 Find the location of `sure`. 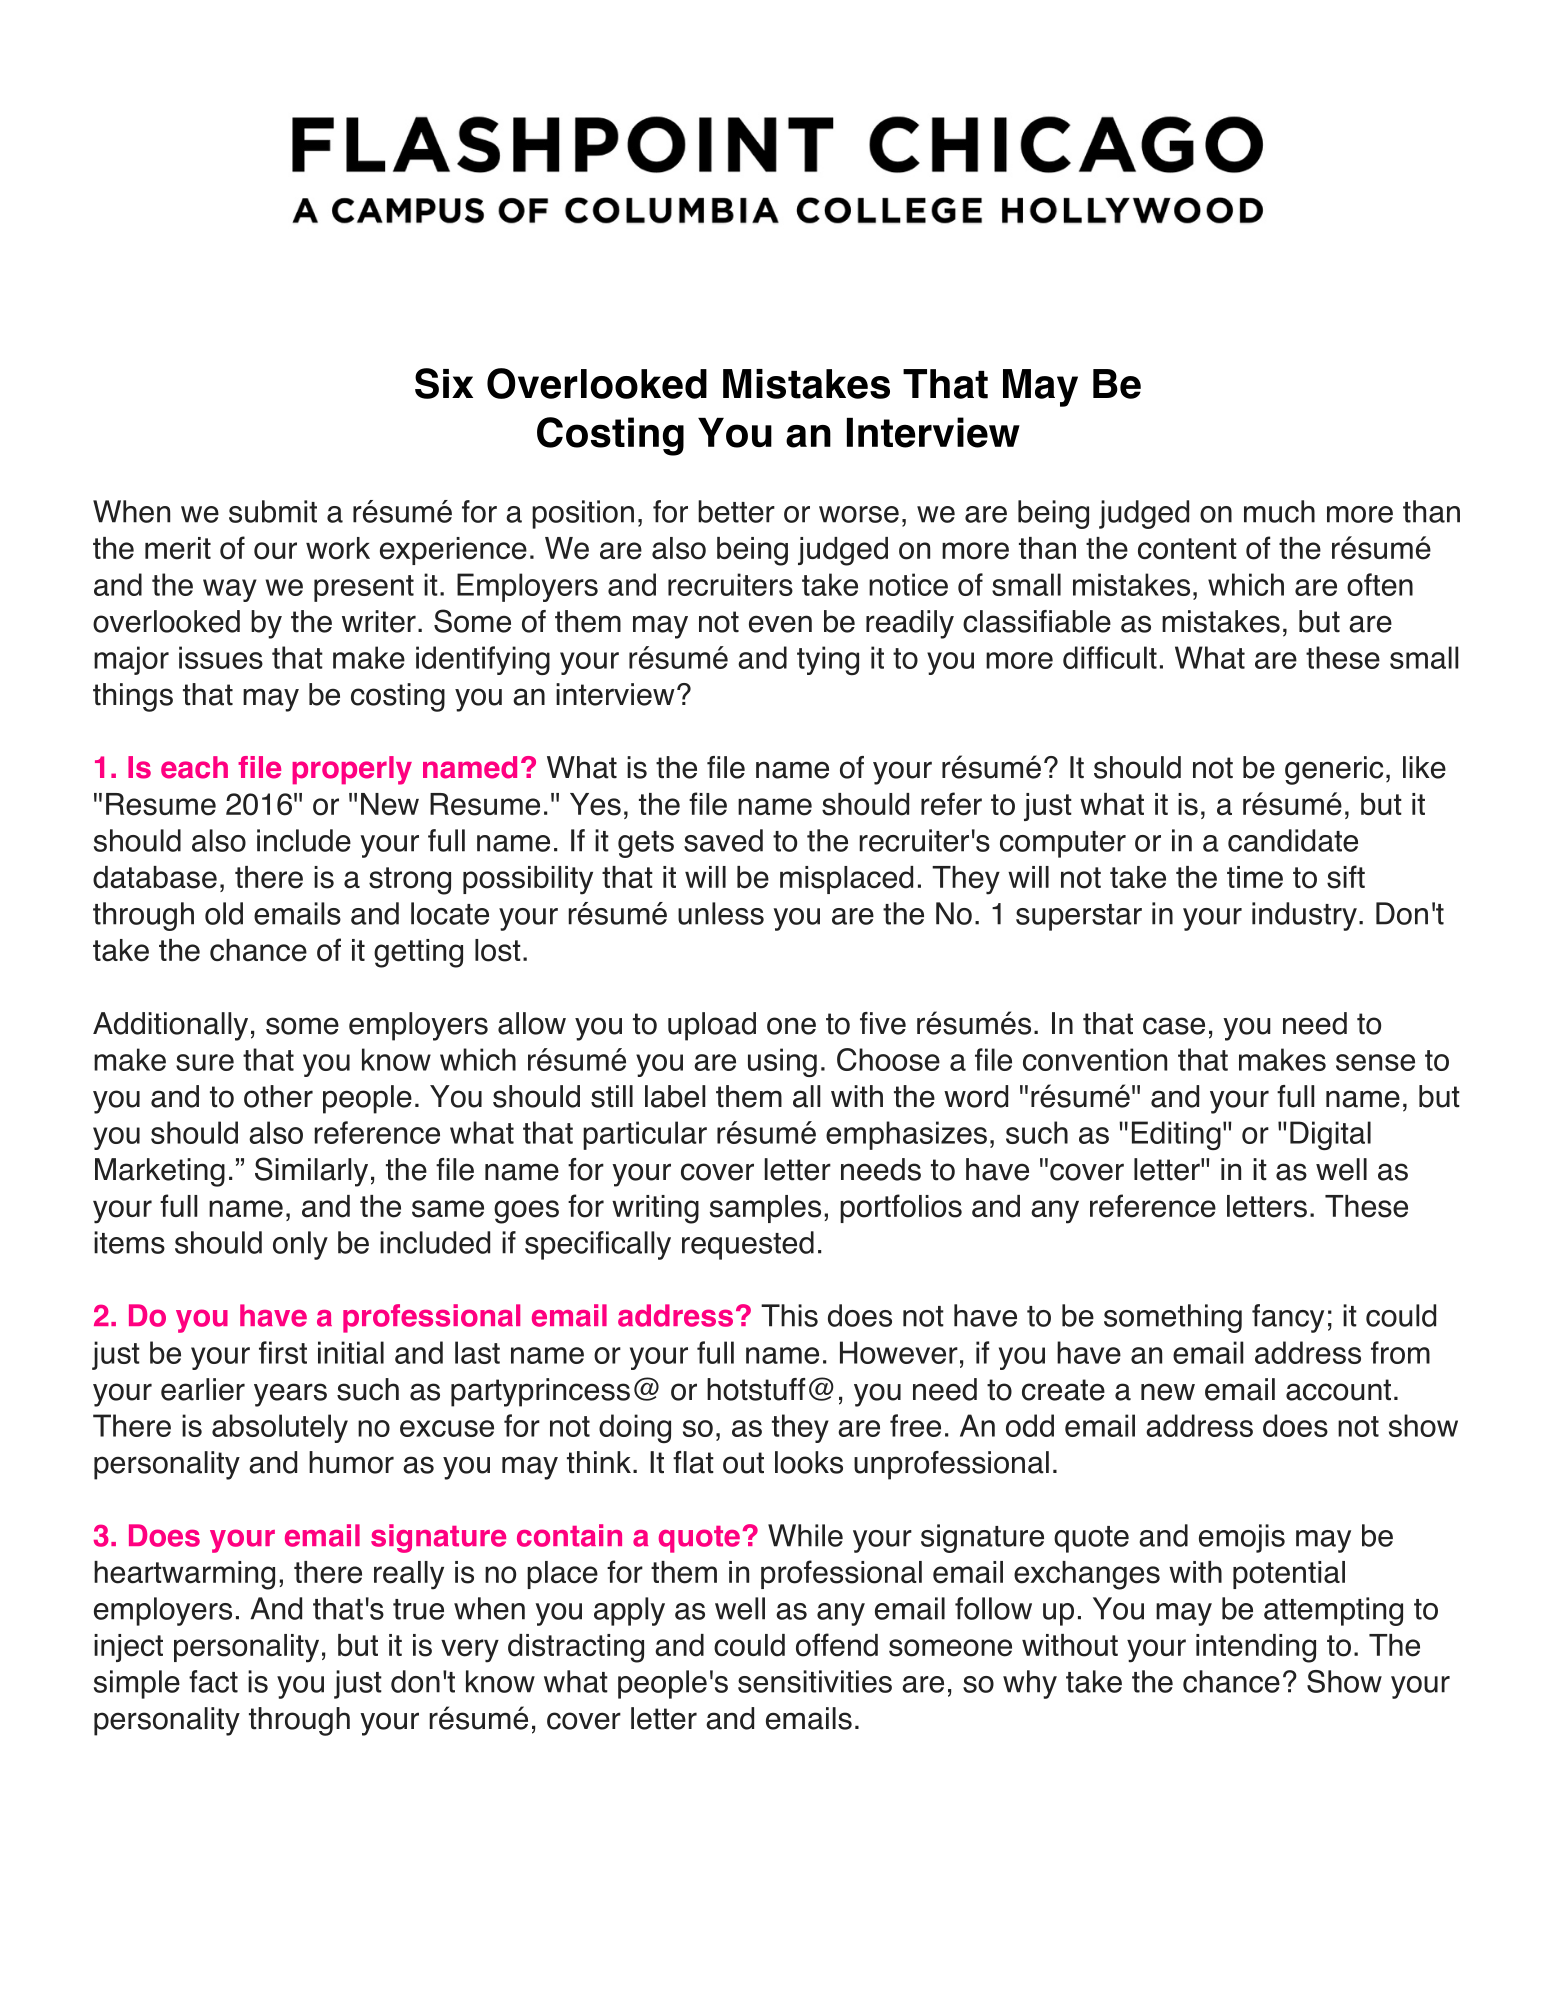

sure is located at coordinates (205, 1062).
